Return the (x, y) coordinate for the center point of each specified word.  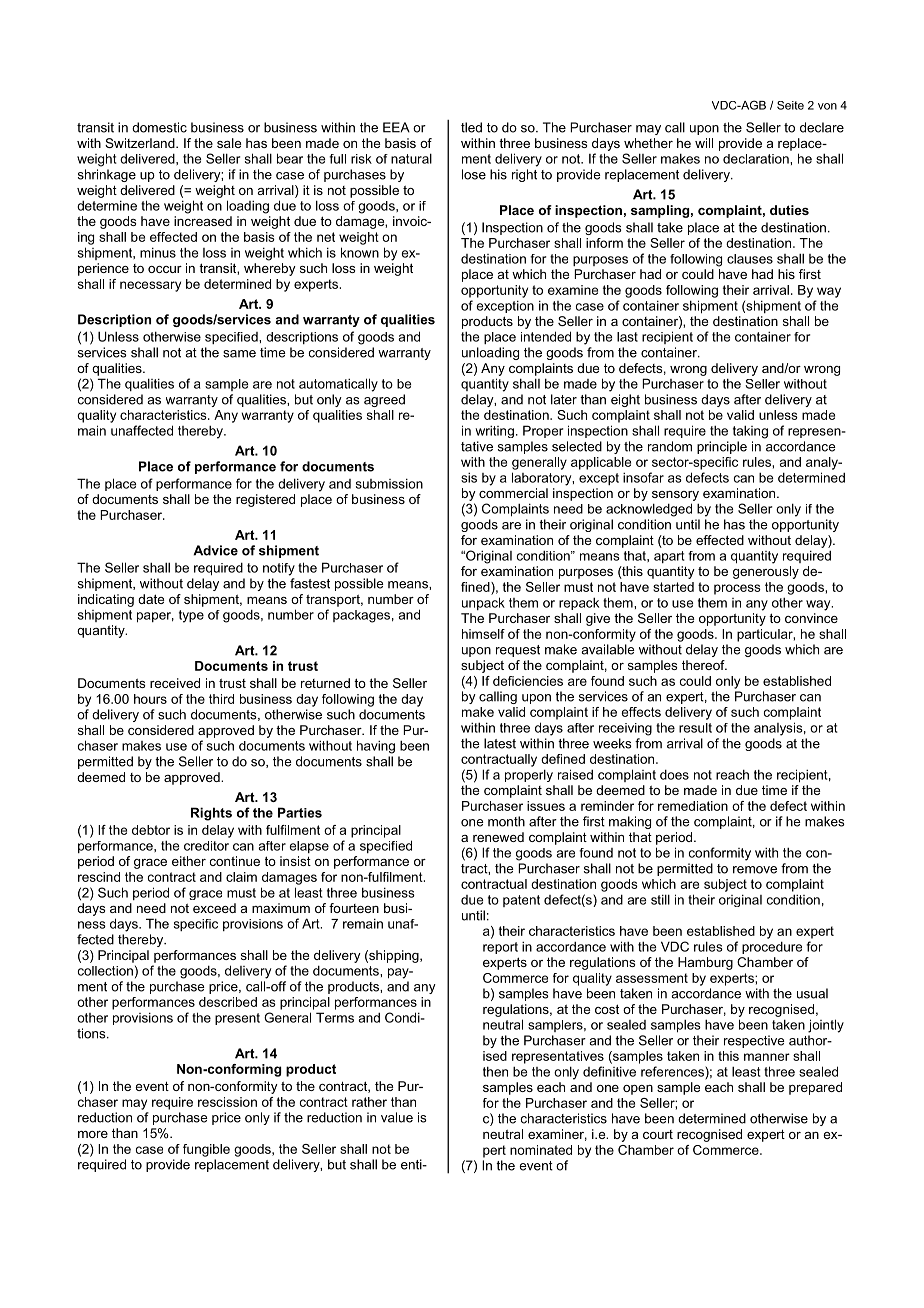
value (397, 1117)
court (658, 1134)
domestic (159, 127)
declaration (757, 159)
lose (474, 174)
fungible (206, 1150)
